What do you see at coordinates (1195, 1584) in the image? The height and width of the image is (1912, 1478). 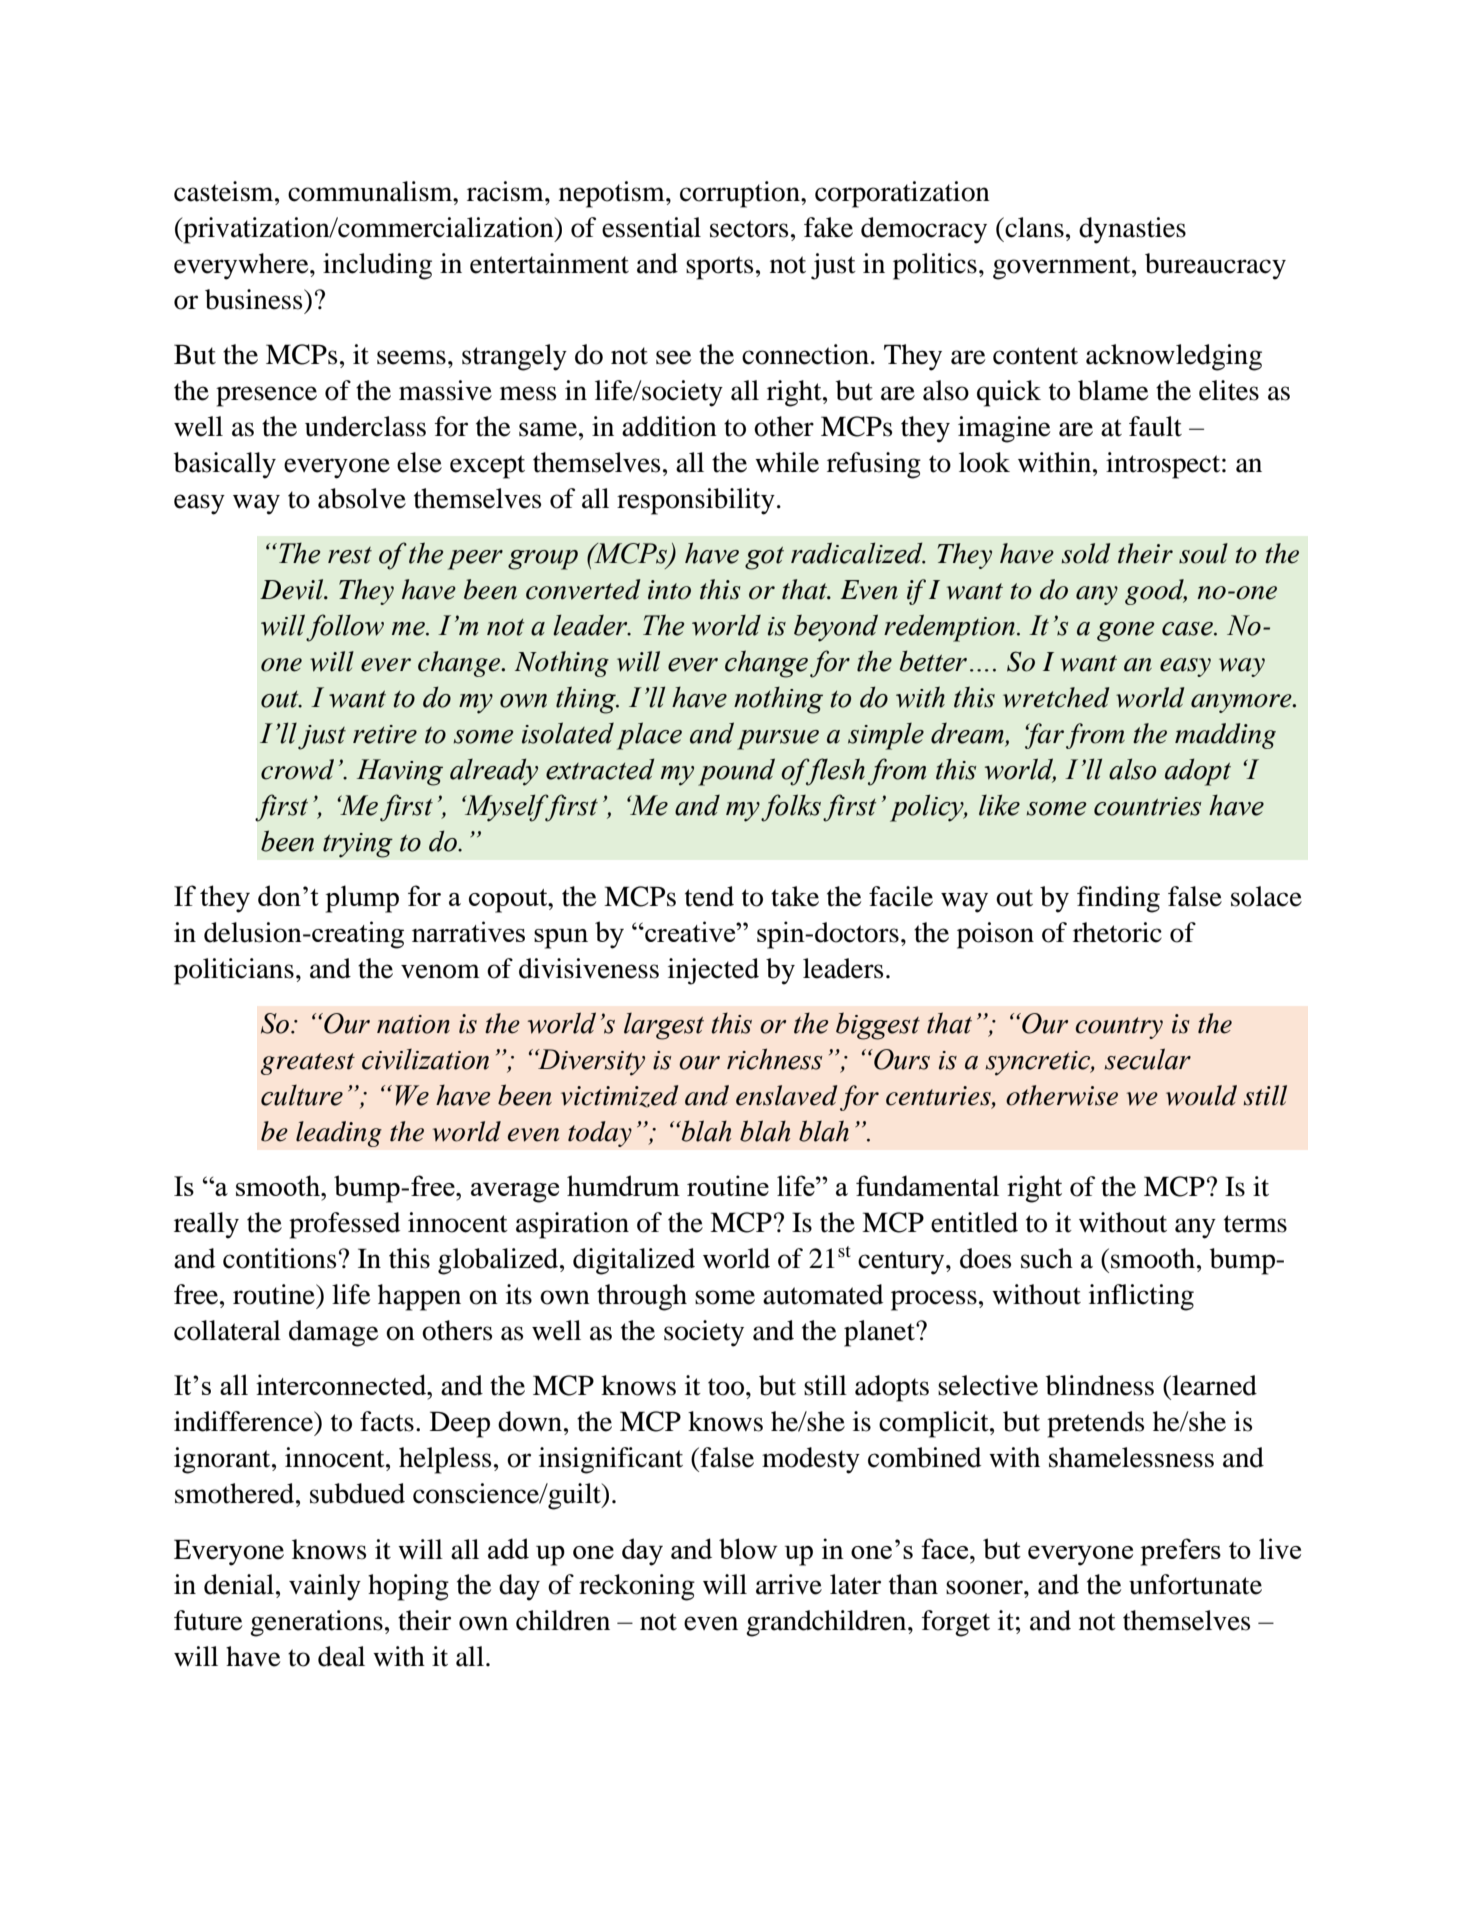 I see `unfortunate` at bounding box center [1195, 1584].
